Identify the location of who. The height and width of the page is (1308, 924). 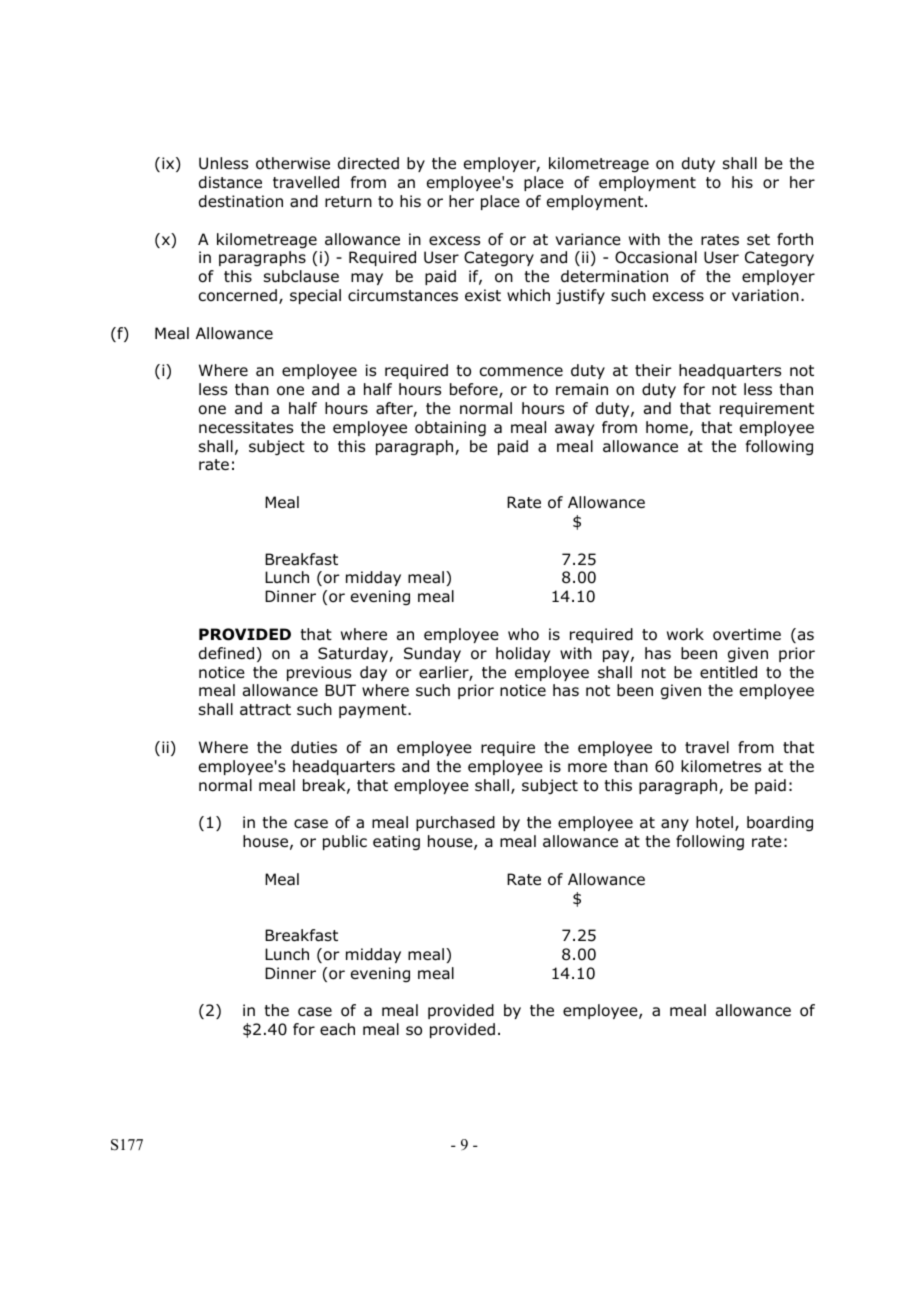
(523, 634).
